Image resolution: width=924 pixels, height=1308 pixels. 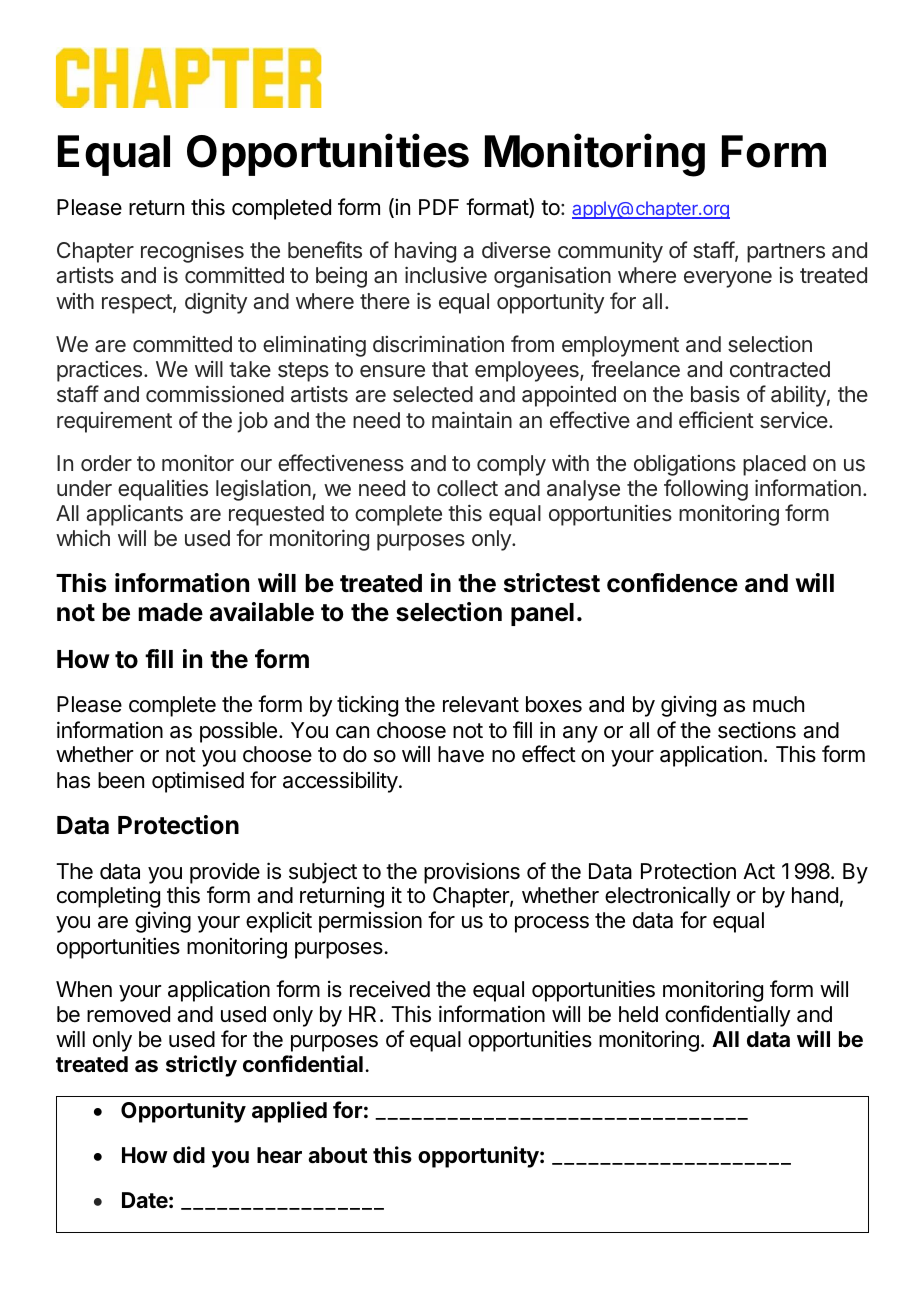 I want to click on partners, so click(x=786, y=253).
